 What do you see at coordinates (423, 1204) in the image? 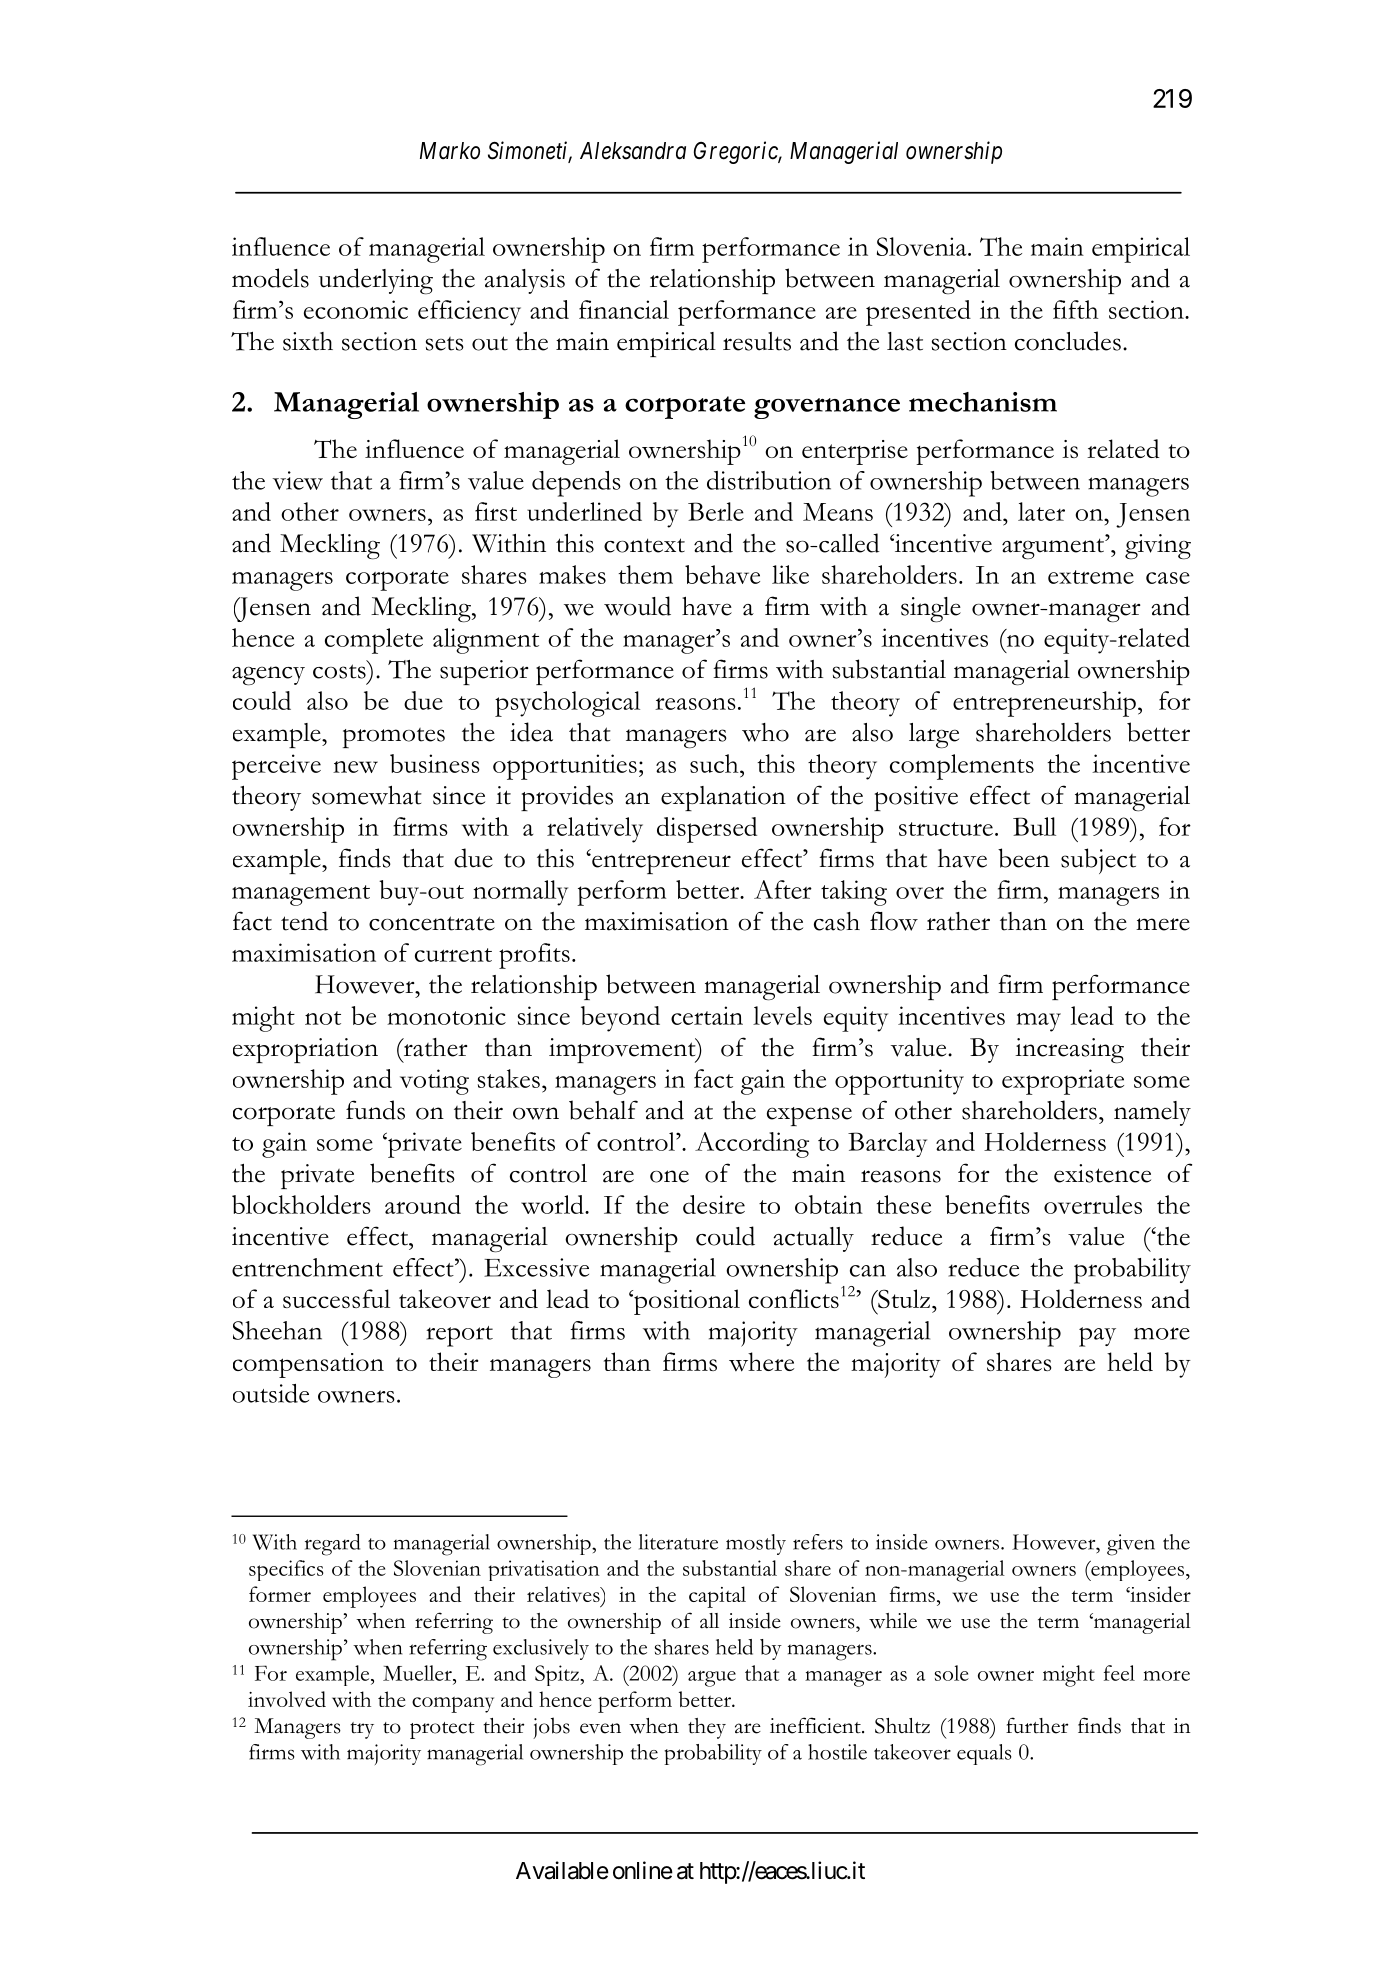
I see `around` at bounding box center [423, 1204].
